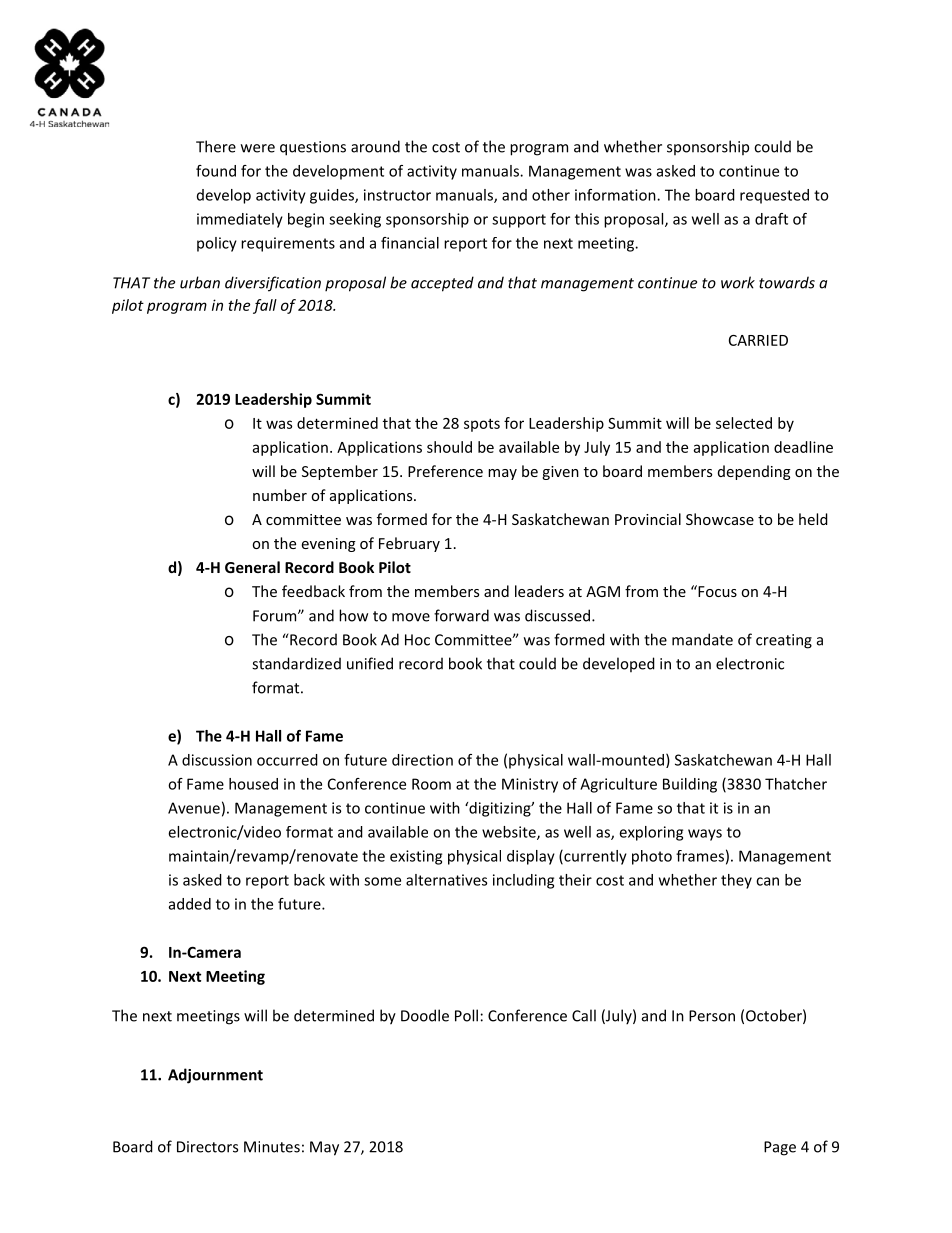 The width and height of the image is (952, 1233). Describe the element at coordinates (702, 639) in the image. I see `mandate` at that location.
